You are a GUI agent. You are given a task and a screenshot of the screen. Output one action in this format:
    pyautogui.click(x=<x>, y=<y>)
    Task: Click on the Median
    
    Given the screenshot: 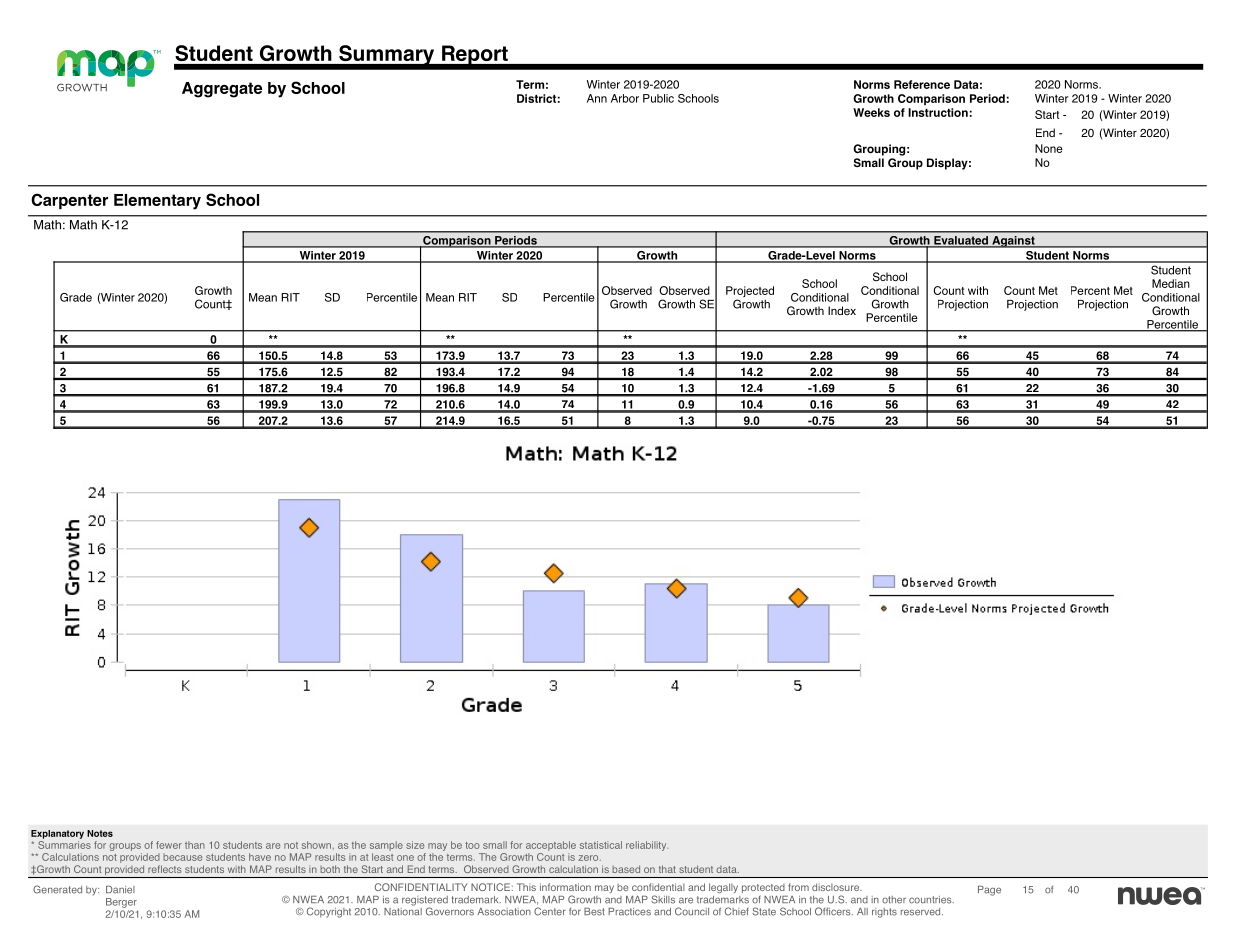 What is the action you would take?
    pyautogui.click(x=1171, y=283)
